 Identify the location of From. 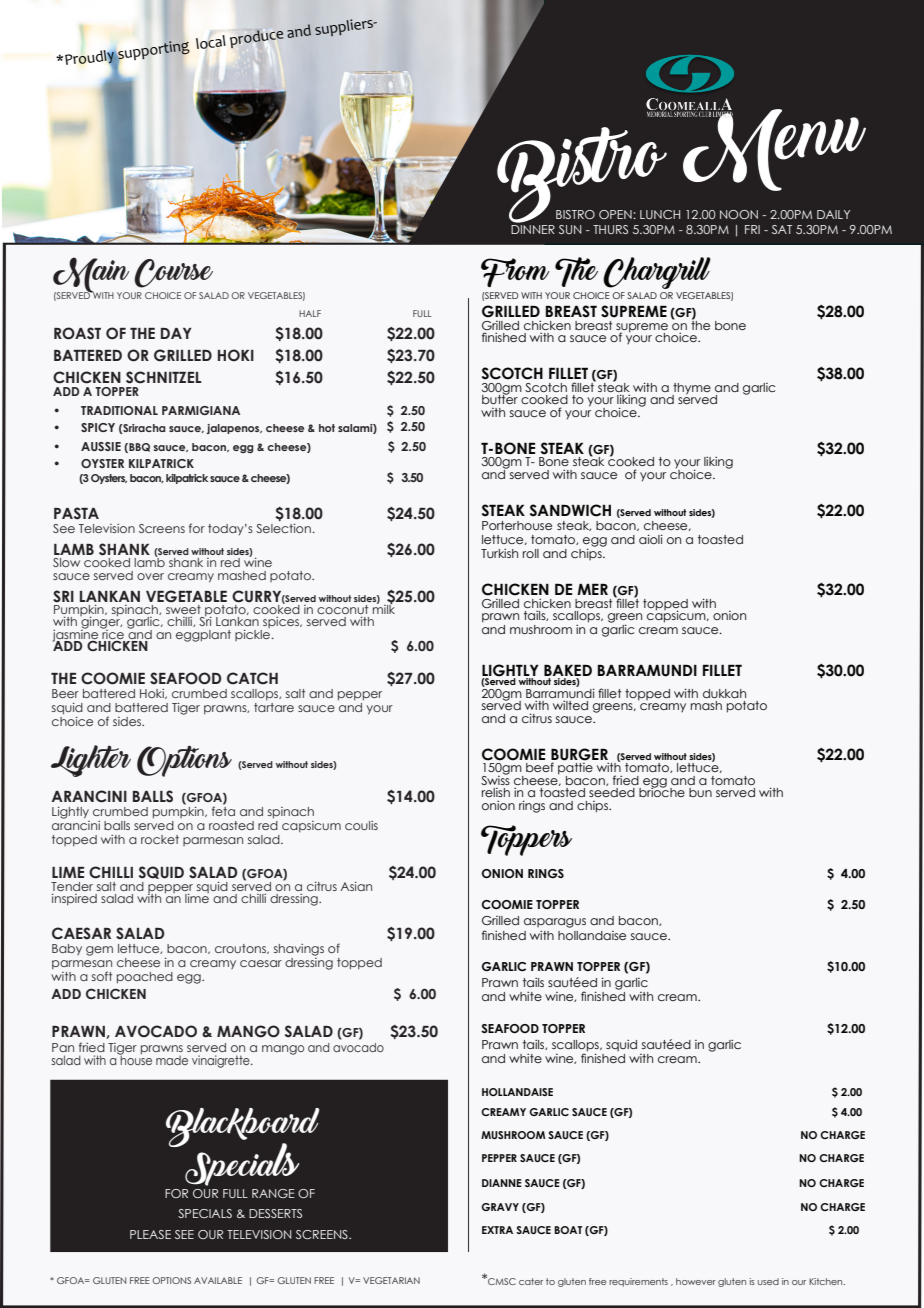
(515, 272).
